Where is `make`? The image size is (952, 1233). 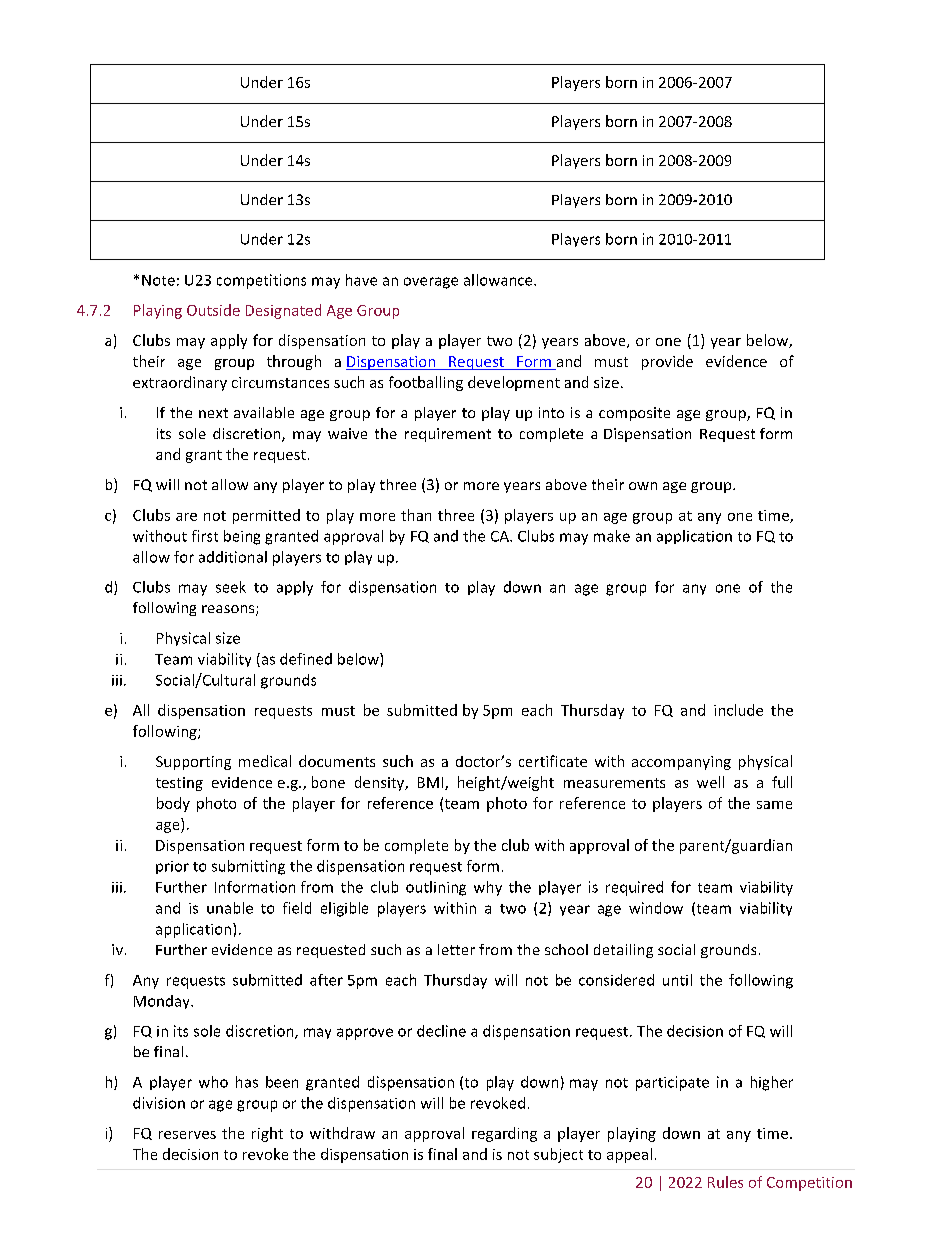
make is located at coordinates (612, 536).
